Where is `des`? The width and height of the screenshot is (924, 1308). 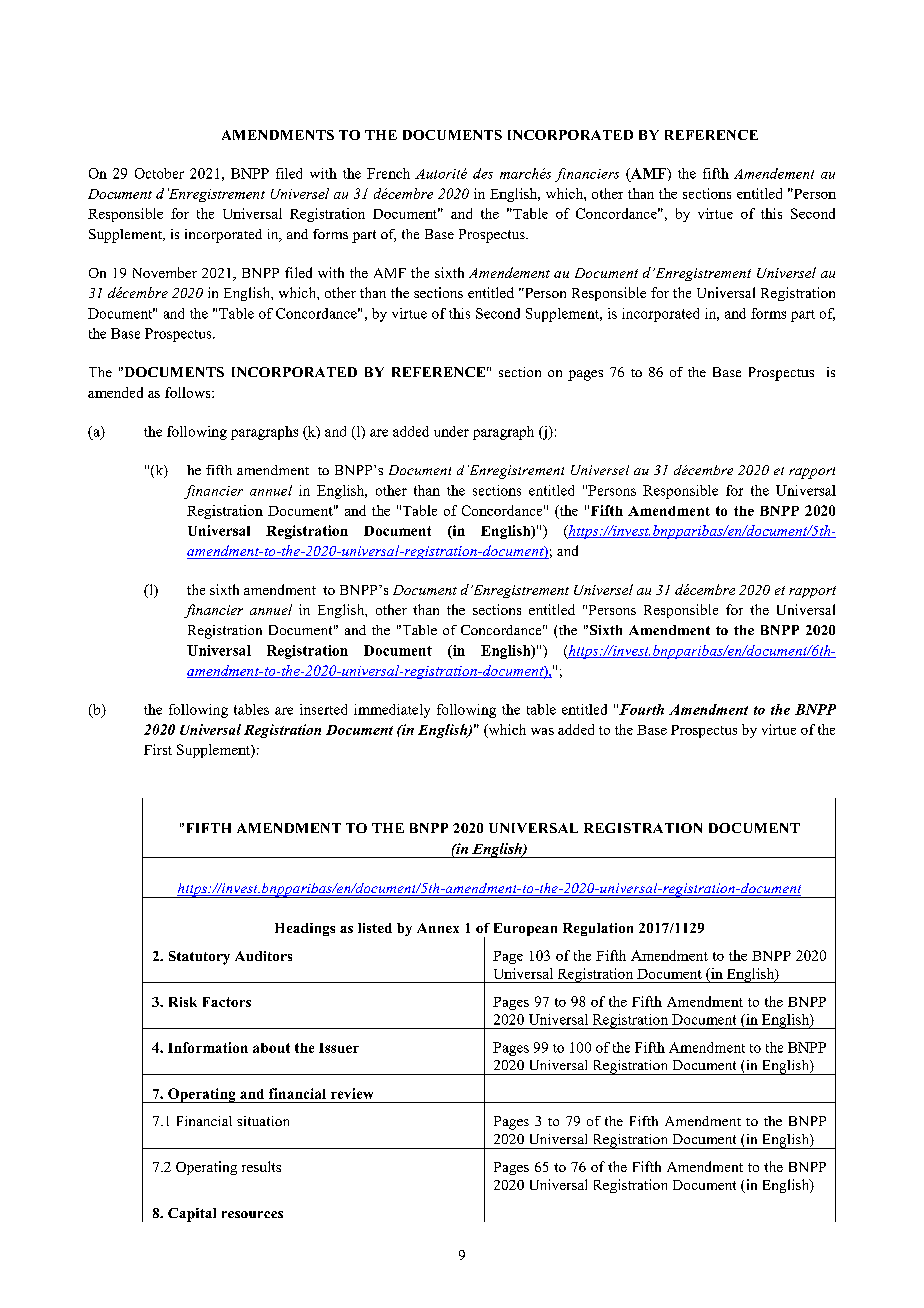 des is located at coordinates (483, 173).
